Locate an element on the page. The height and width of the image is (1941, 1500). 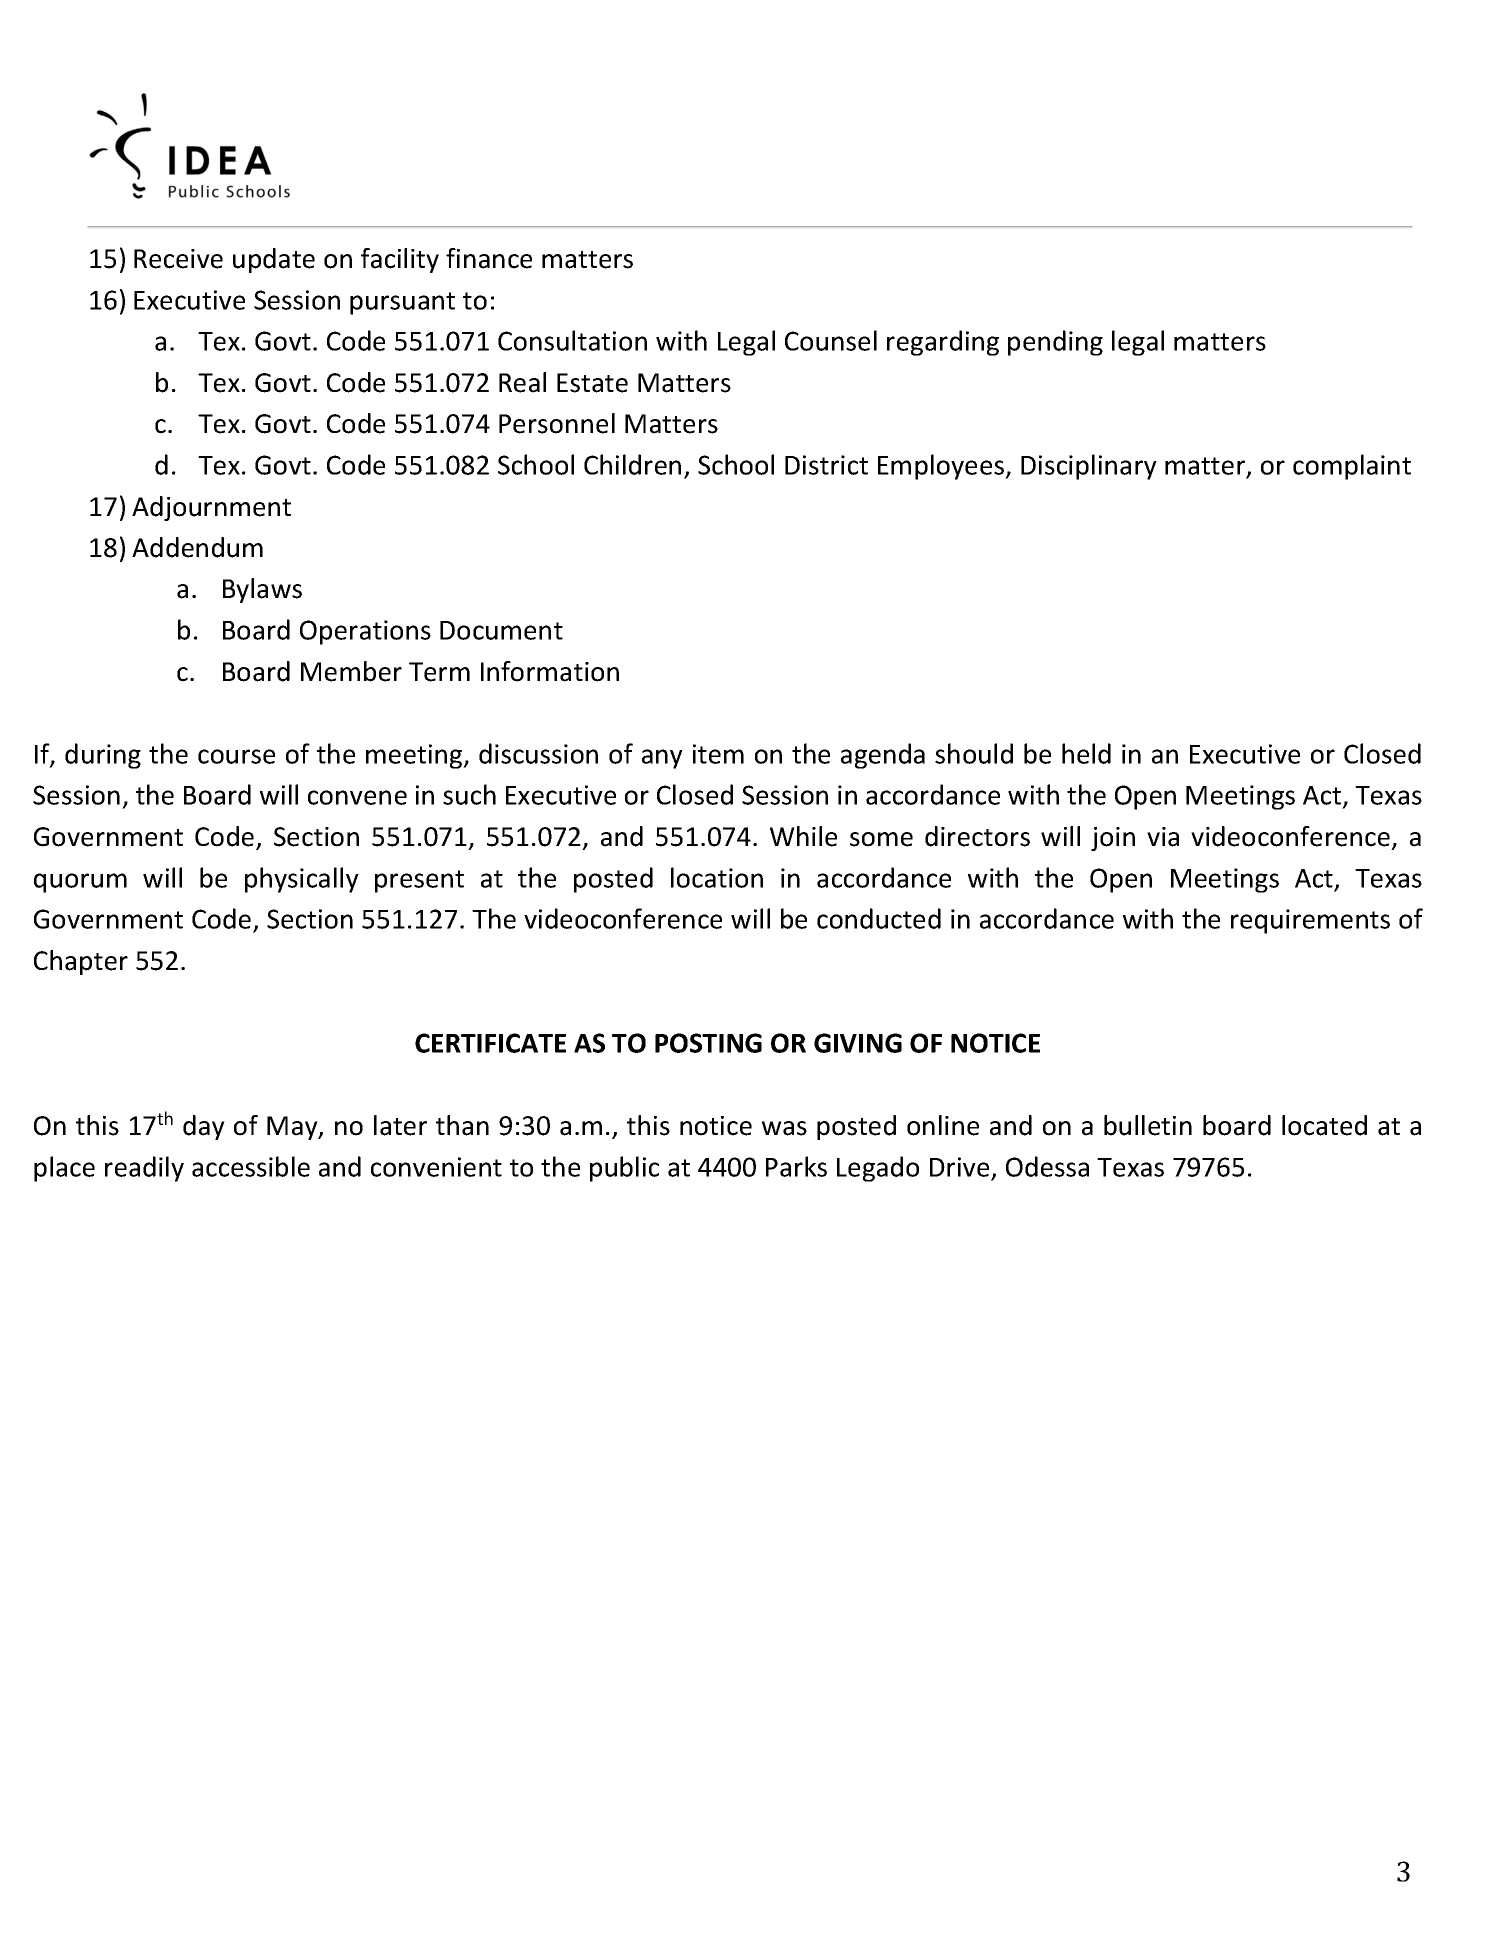
course is located at coordinates (236, 756).
